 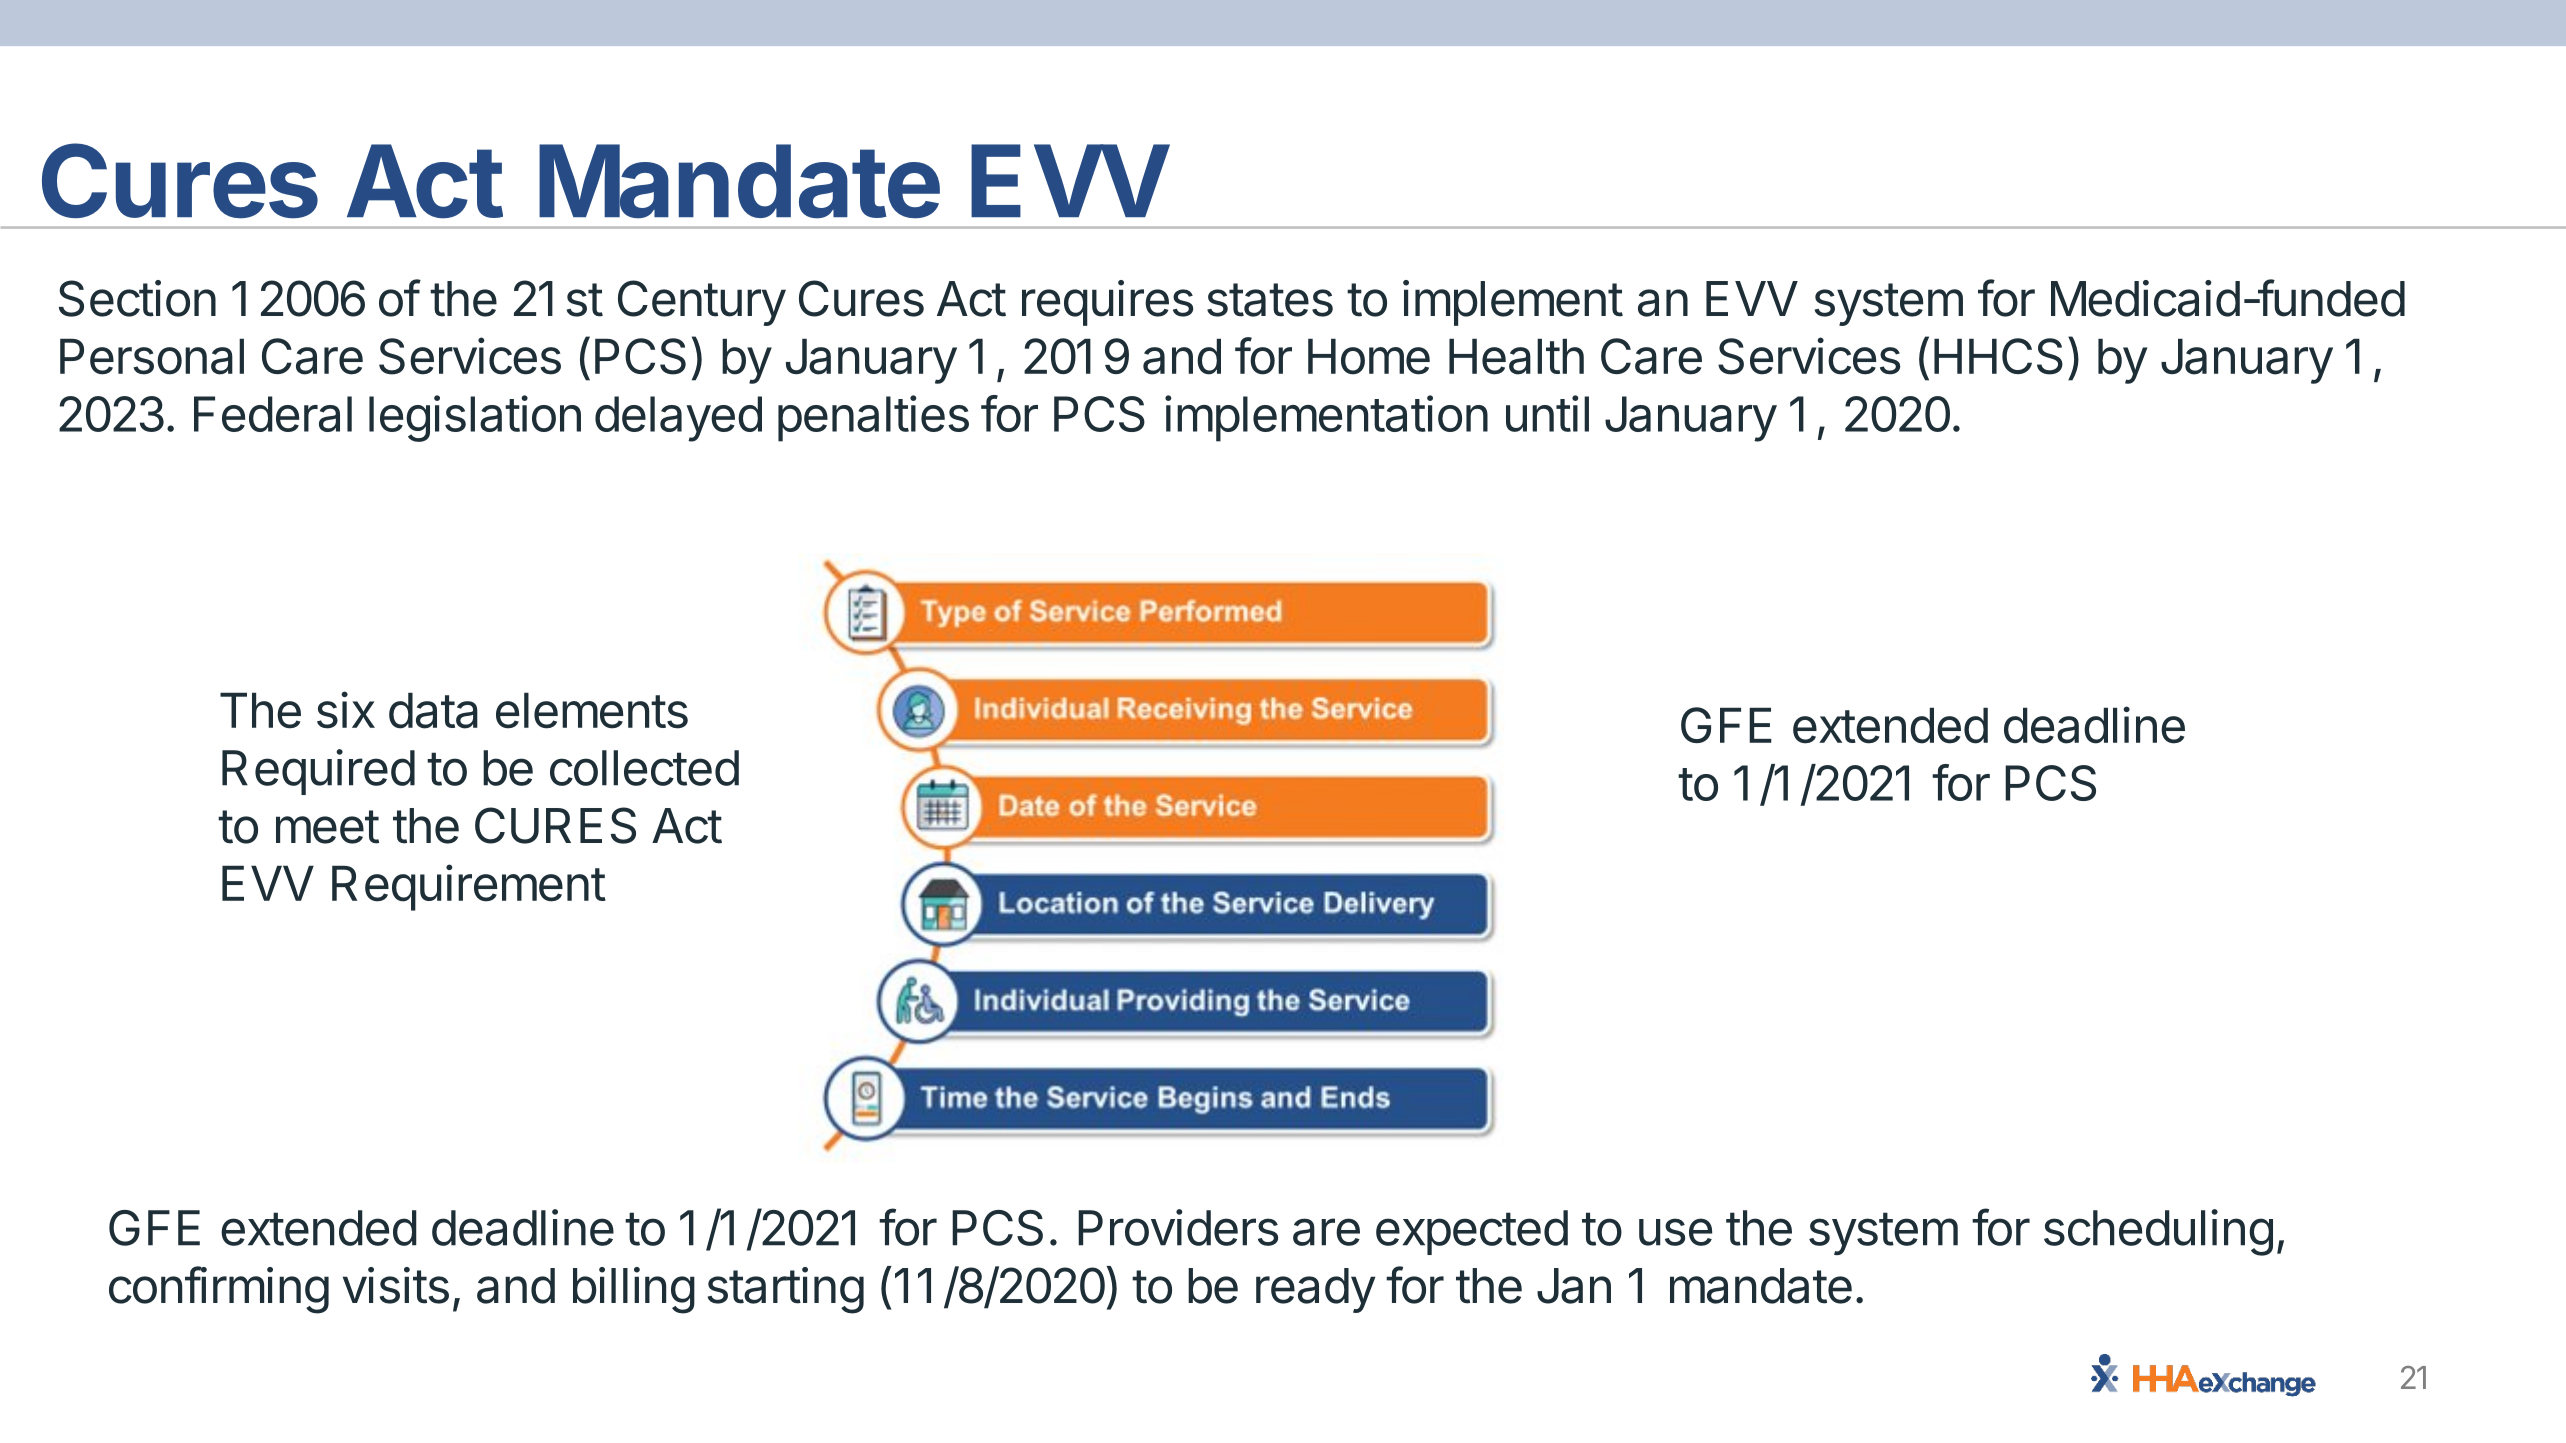 What do you see at coordinates (1472, 1232) in the screenshot?
I see `expected` at bounding box center [1472, 1232].
